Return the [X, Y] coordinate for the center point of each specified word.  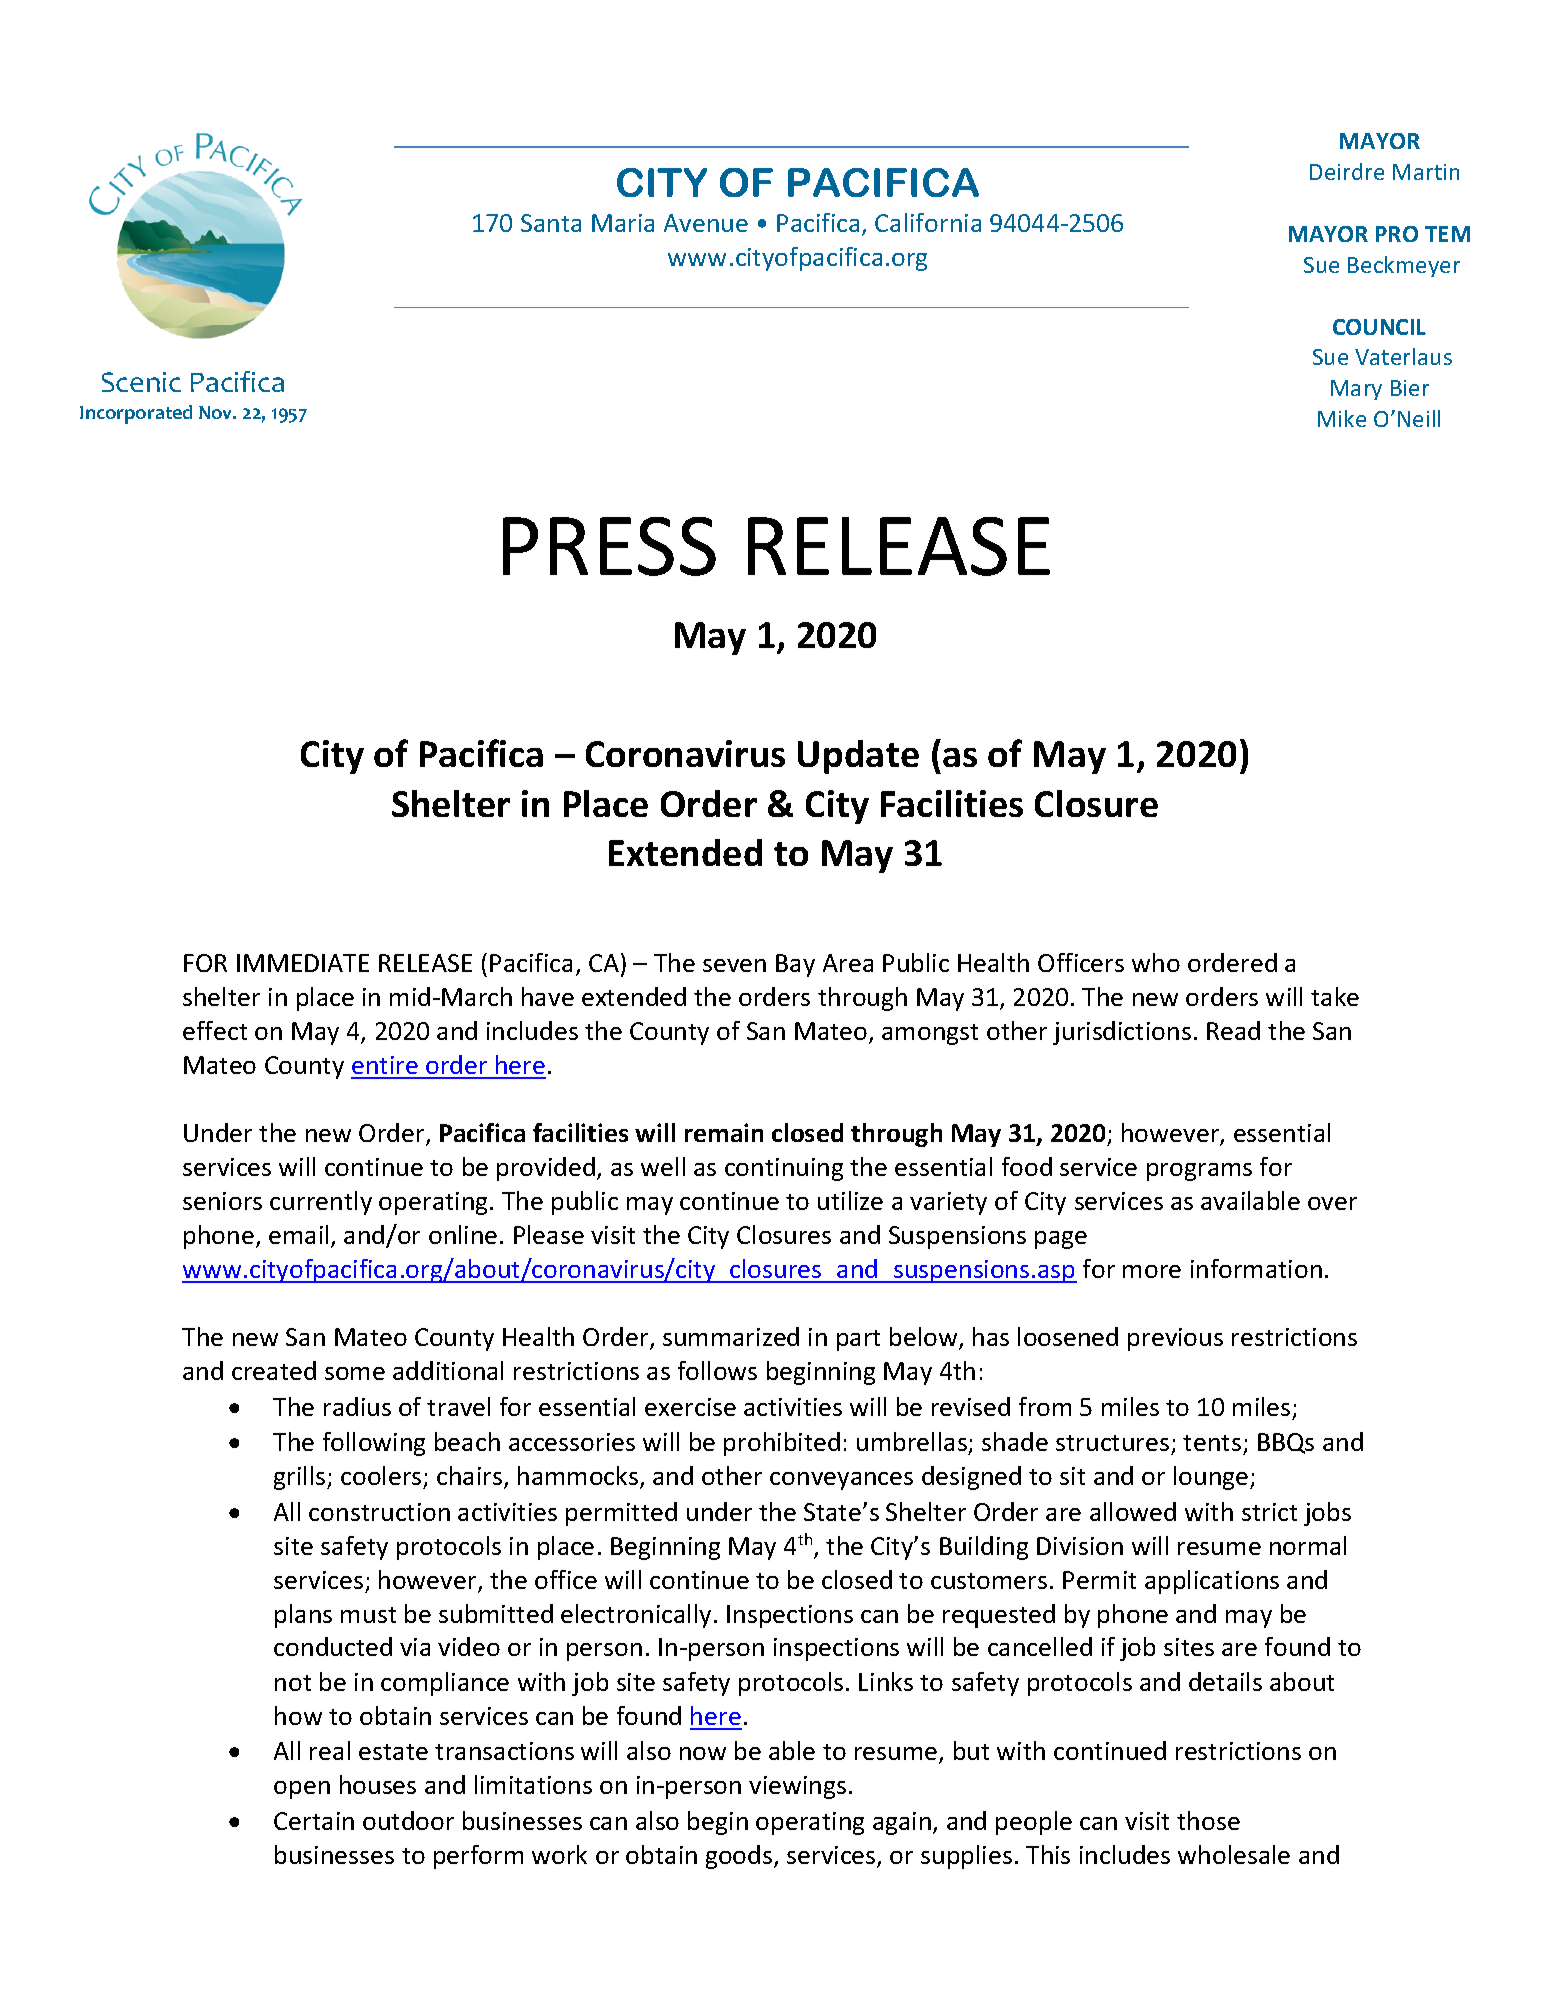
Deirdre [1347, 171]
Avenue [706, 223]
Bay [795, 965]
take [1335, 996]
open [302, 1790]
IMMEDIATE [303, 963]
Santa [551, 223]
